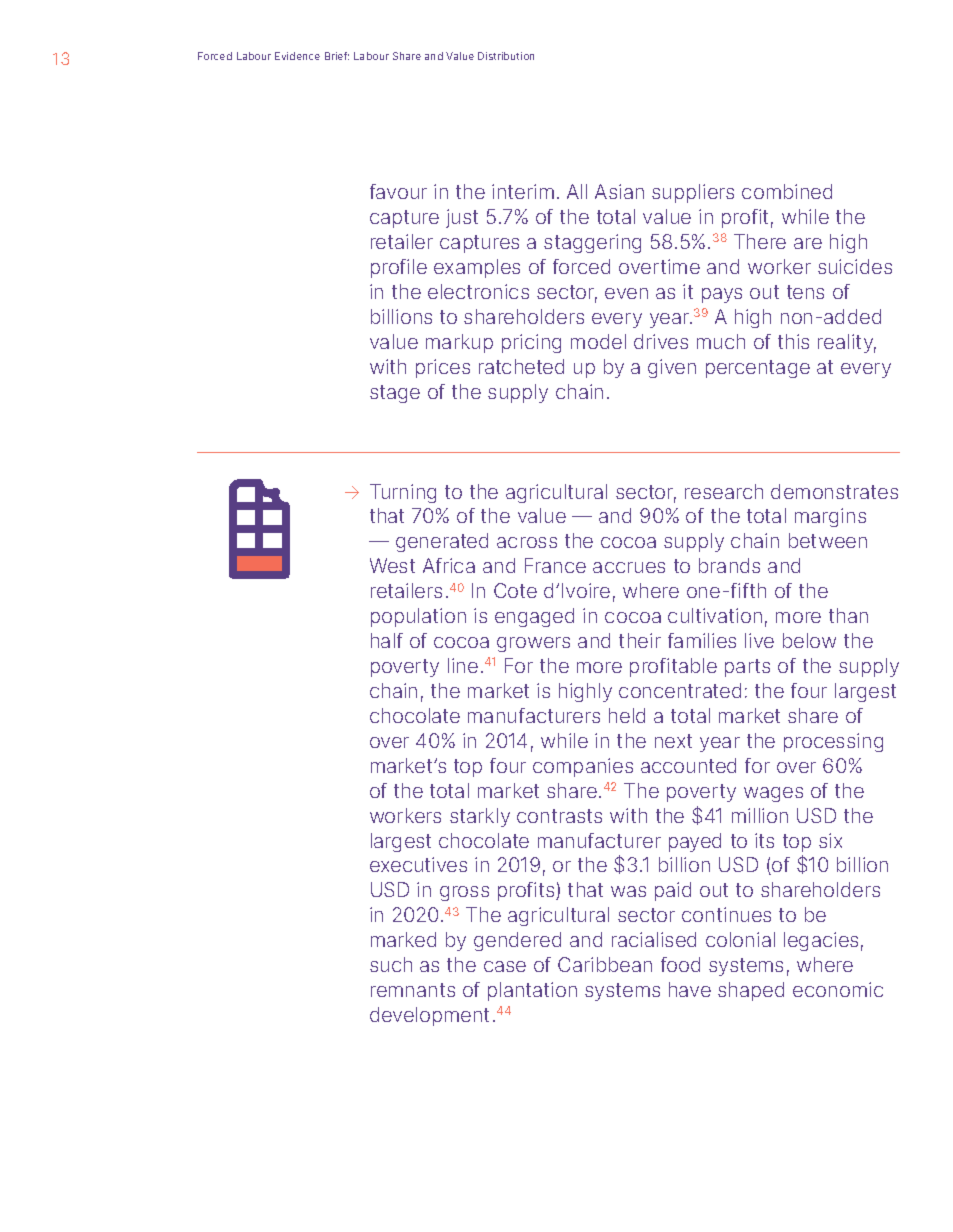 The height and width of the screenshot is (1232, 953). Describe the element at coordinates (598, 341) in the screenshot. I see `model` at that location.
